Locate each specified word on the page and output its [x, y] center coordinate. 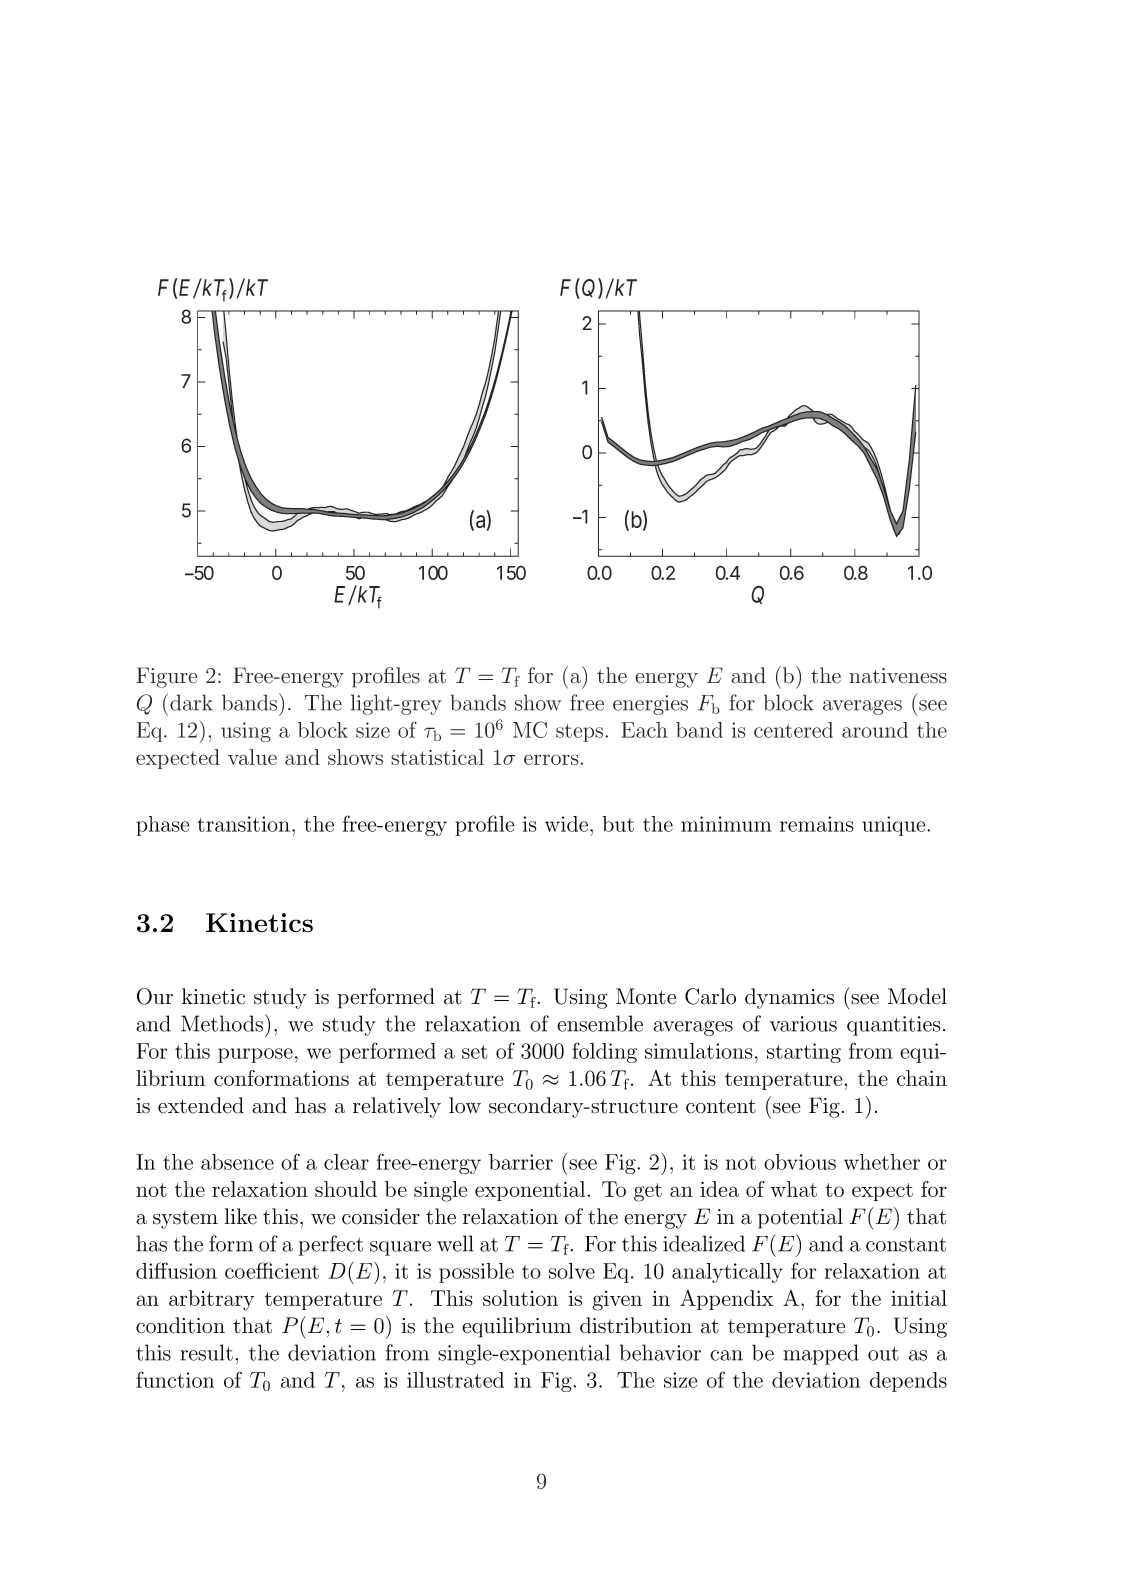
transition [243, 824]
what [794, 1189]
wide [566, 824]
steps [581, 733]
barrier [521, 1162]
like [241, 1216]
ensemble [600, 1023]
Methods [223, 1023]
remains [817, 824]
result [206, 1352]
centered [793, 730]
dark [191, 702]
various [803, 1024]
